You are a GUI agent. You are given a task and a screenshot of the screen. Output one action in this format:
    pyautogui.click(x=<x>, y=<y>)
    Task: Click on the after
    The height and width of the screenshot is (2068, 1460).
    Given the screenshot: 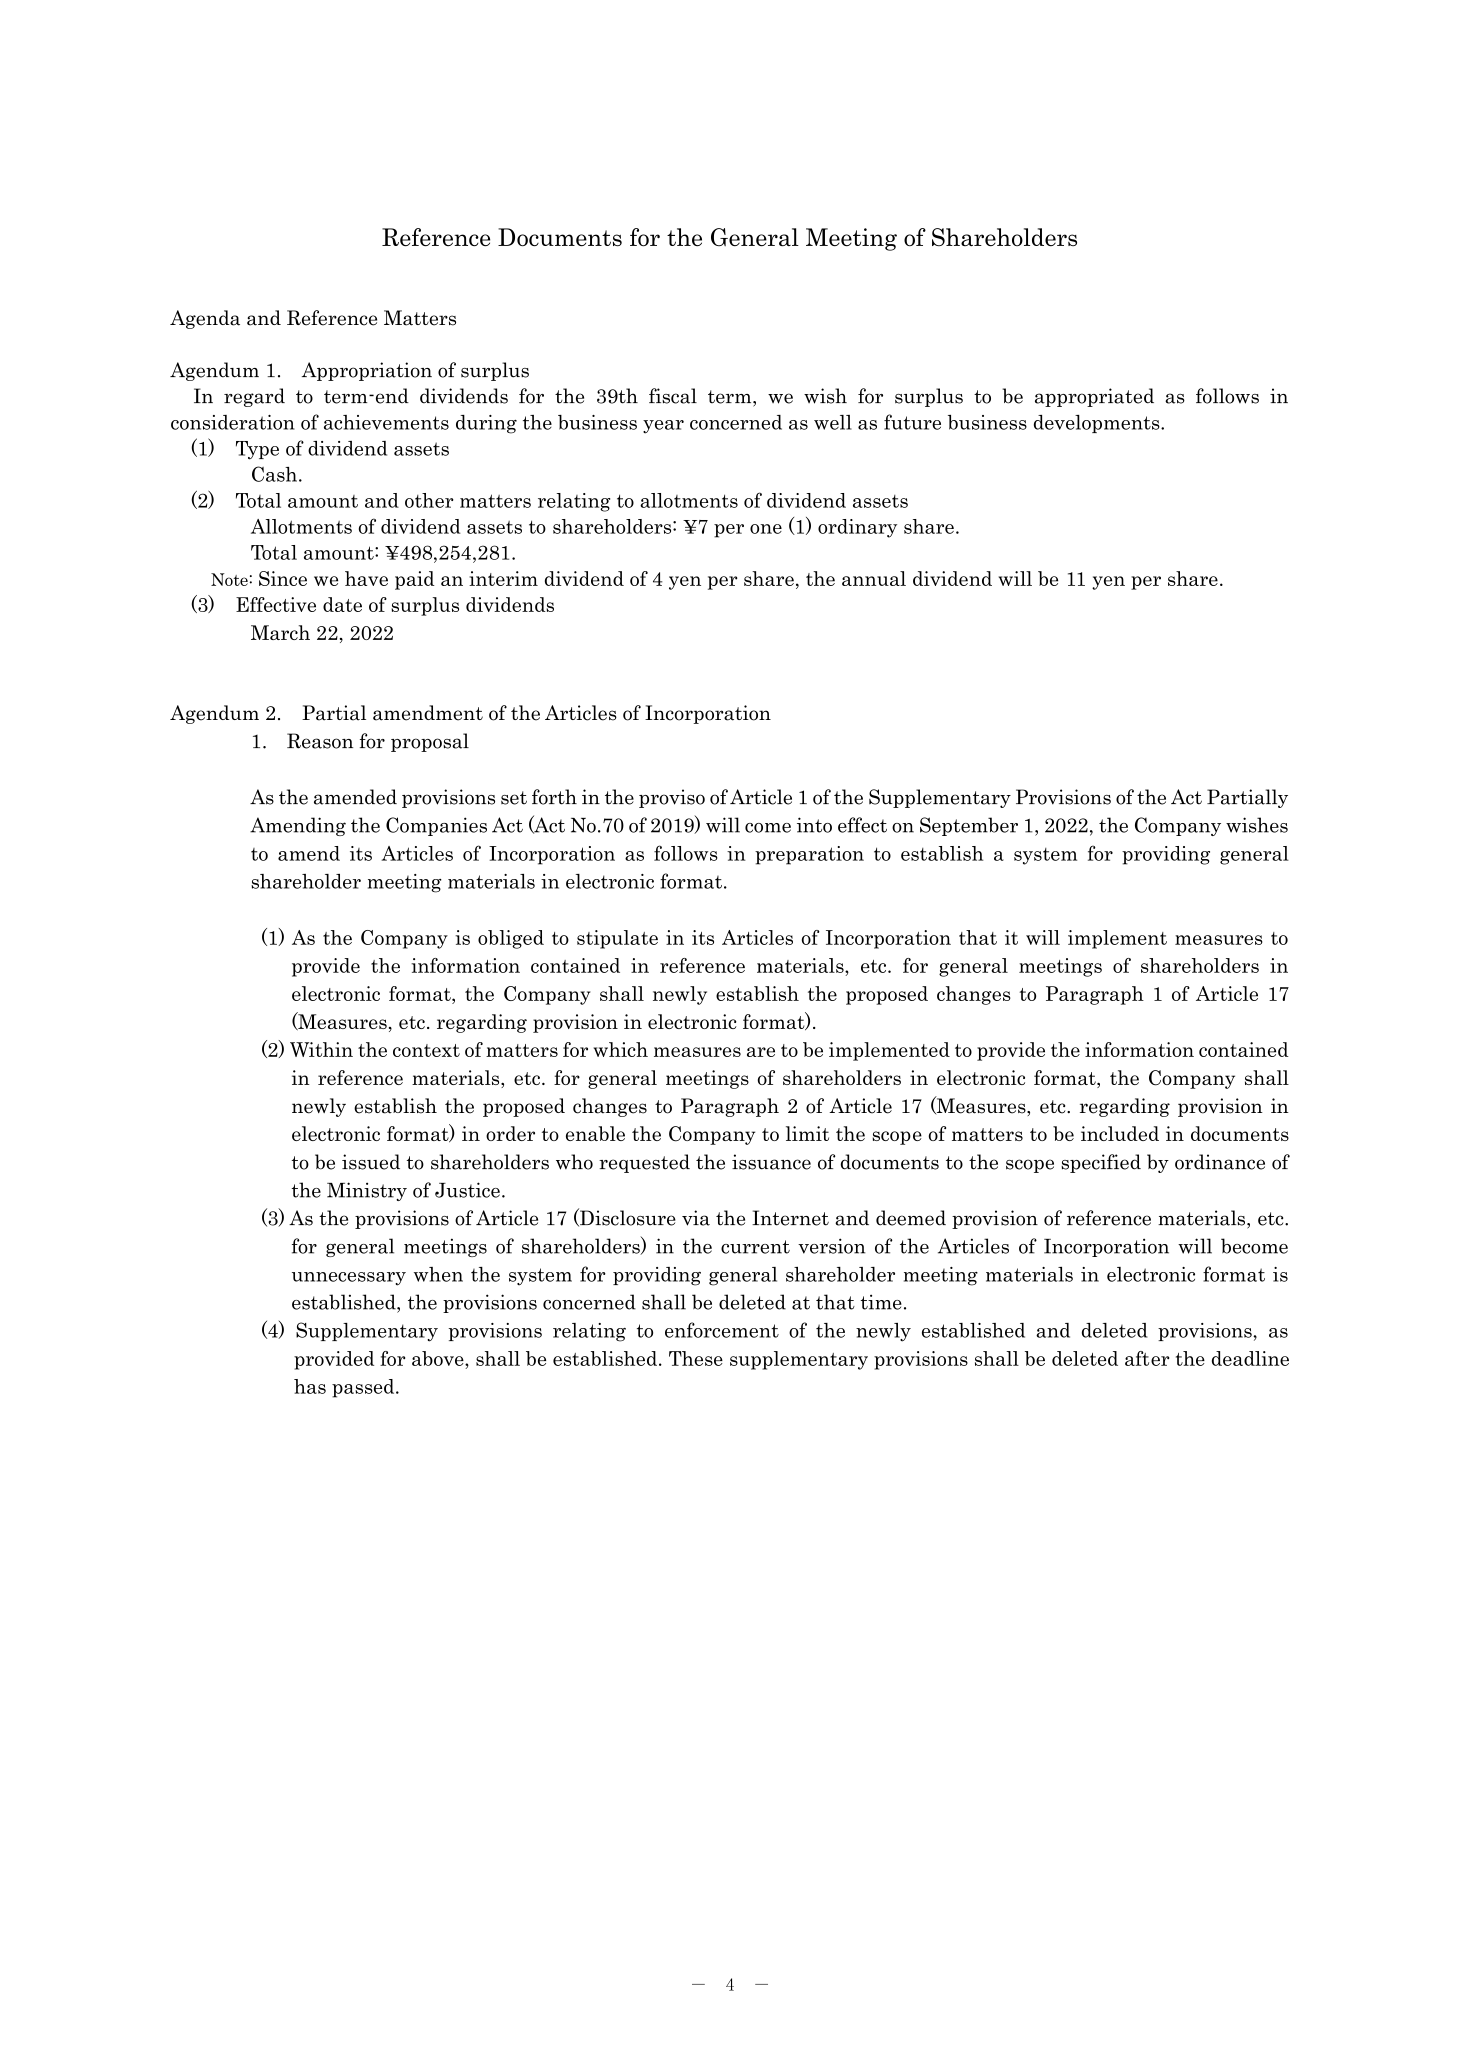 What is the action you would take?
    pyautogui.click(x=1147, y=1358)
